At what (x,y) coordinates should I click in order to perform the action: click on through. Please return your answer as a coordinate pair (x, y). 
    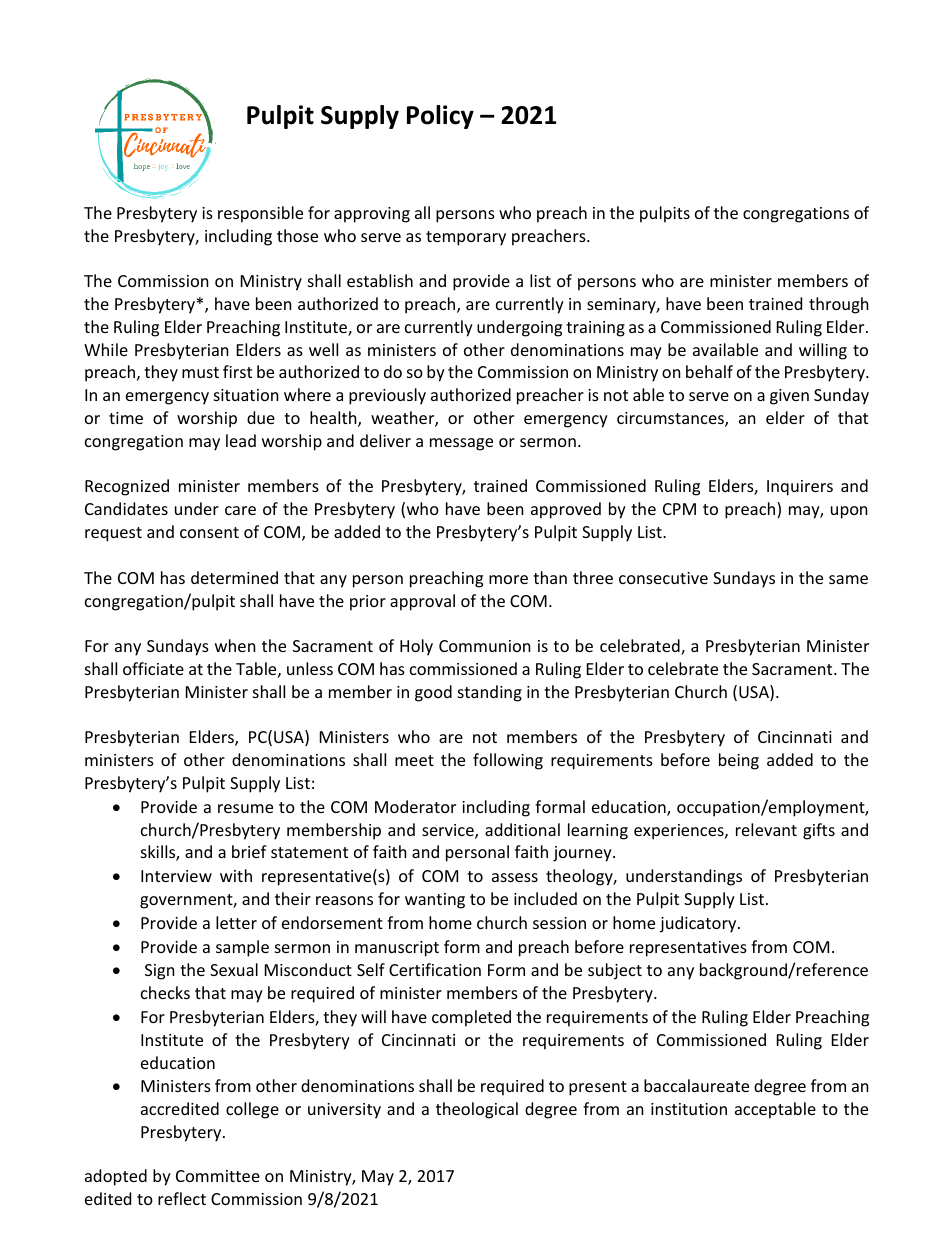
    Looking at the image, I should click on (839, 305).
